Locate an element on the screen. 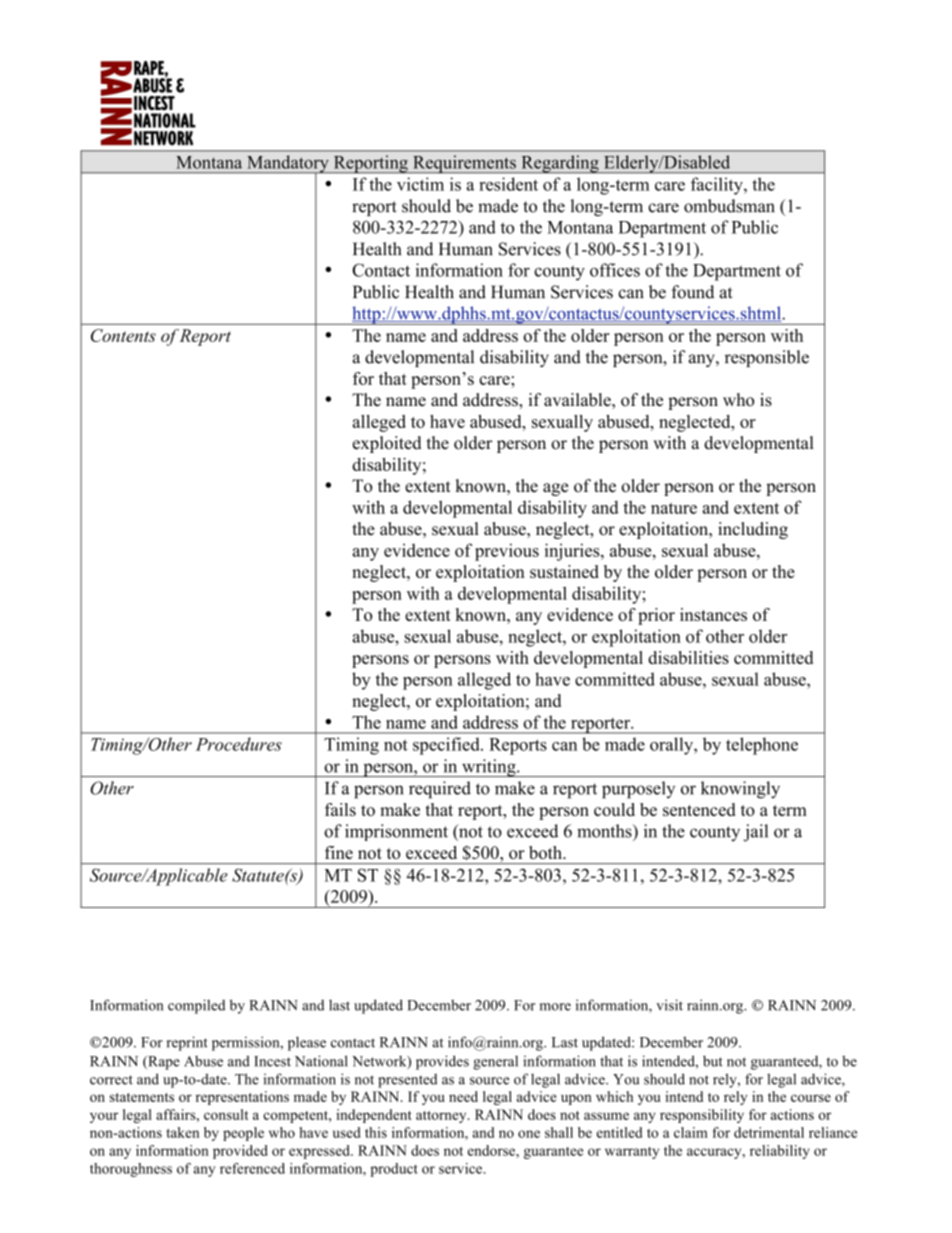 The height and width of the screenshot is (1233, 952). disabilities is located at coordinates (688, 657).
